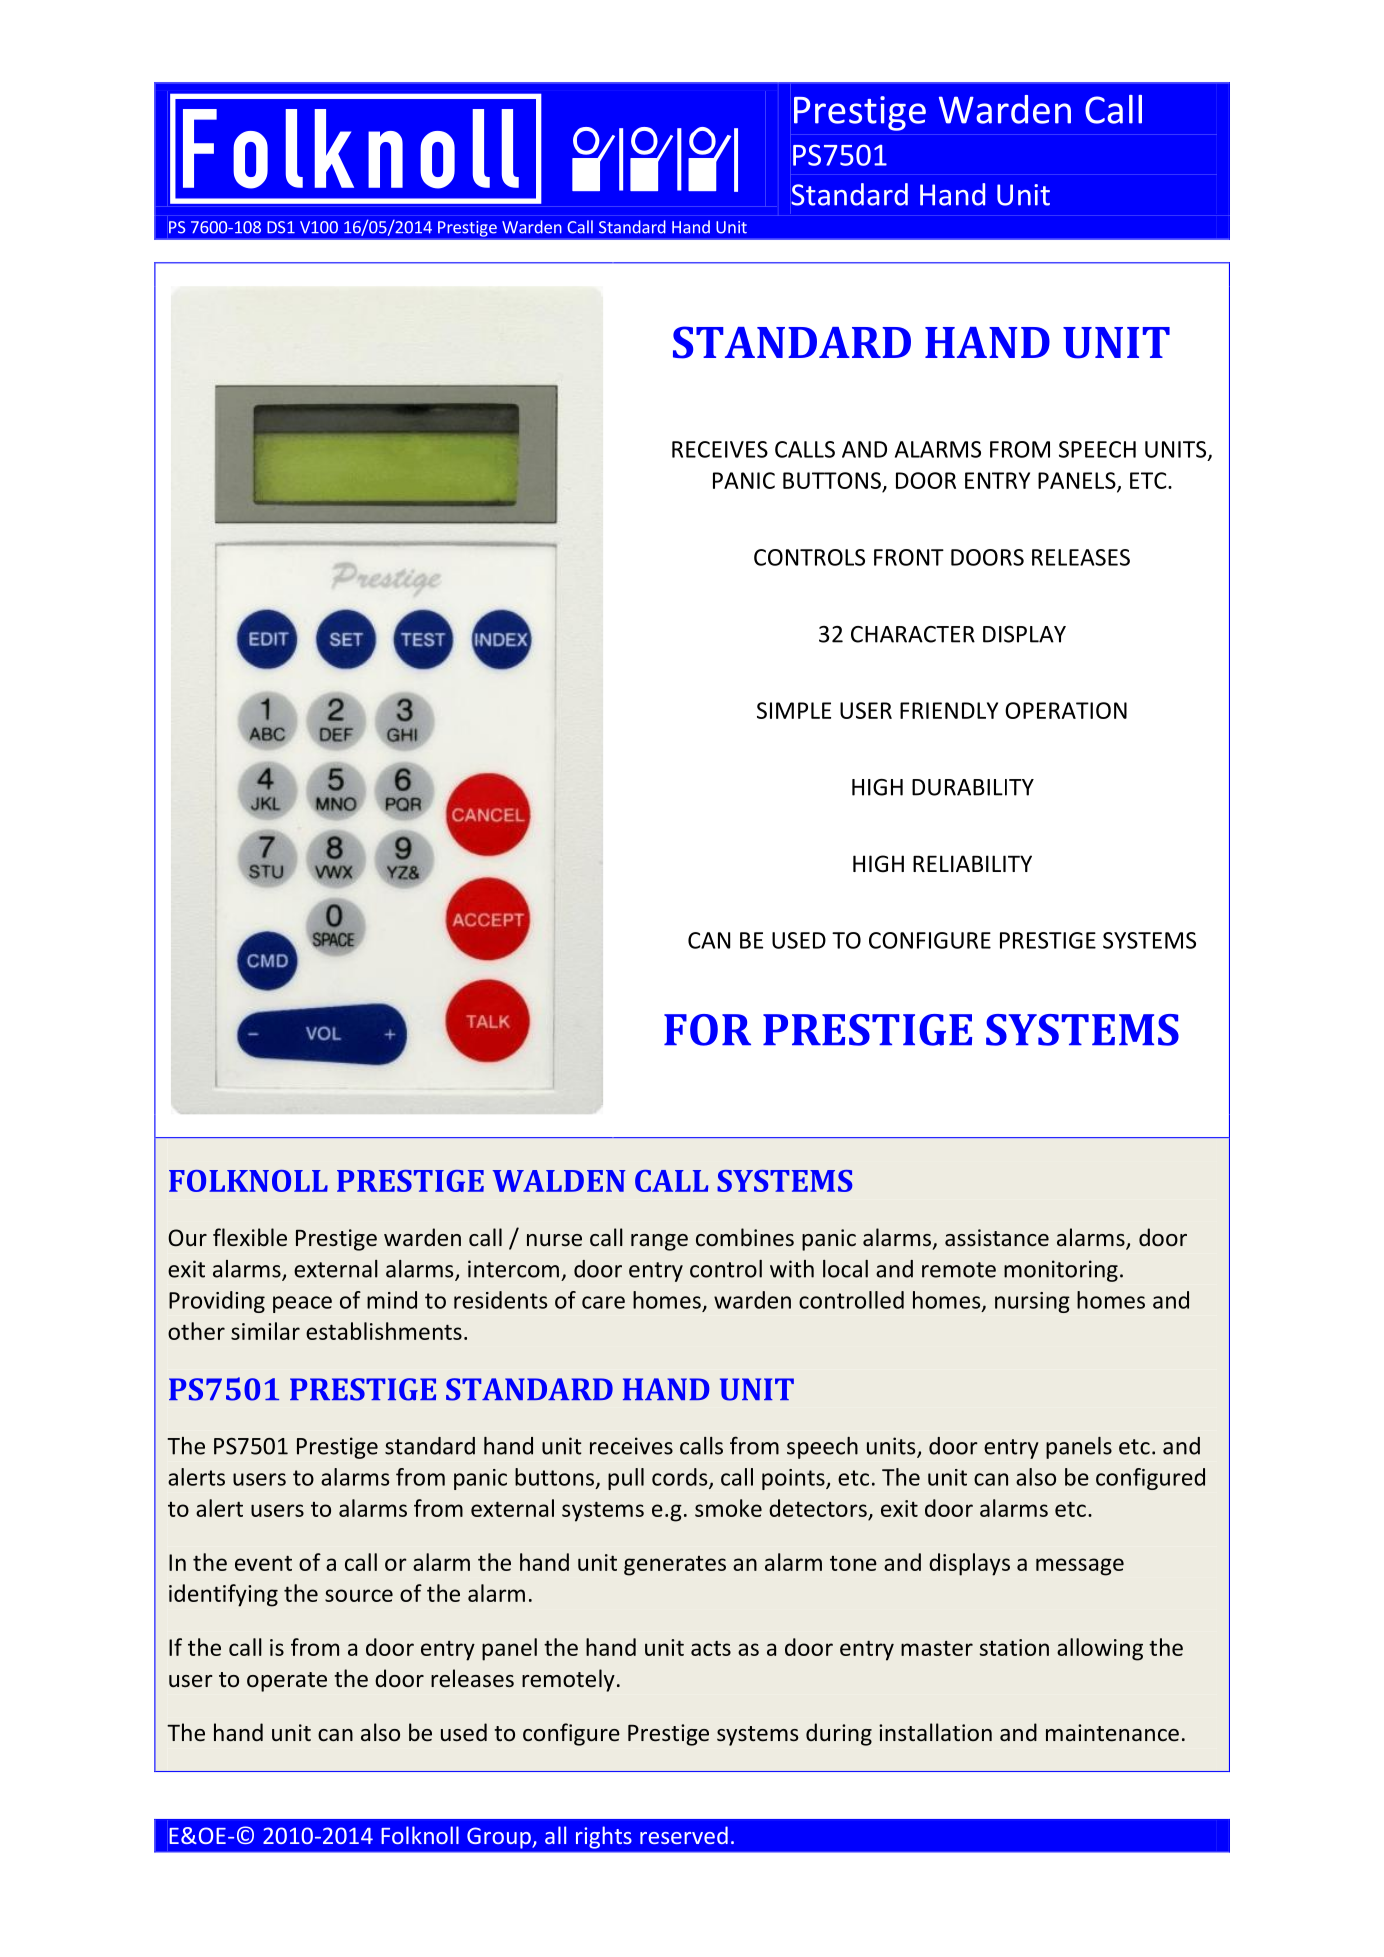  What do you see at coordinates (659, 1242) in the document?
I see `range` at bounding box center [659, 1242].
